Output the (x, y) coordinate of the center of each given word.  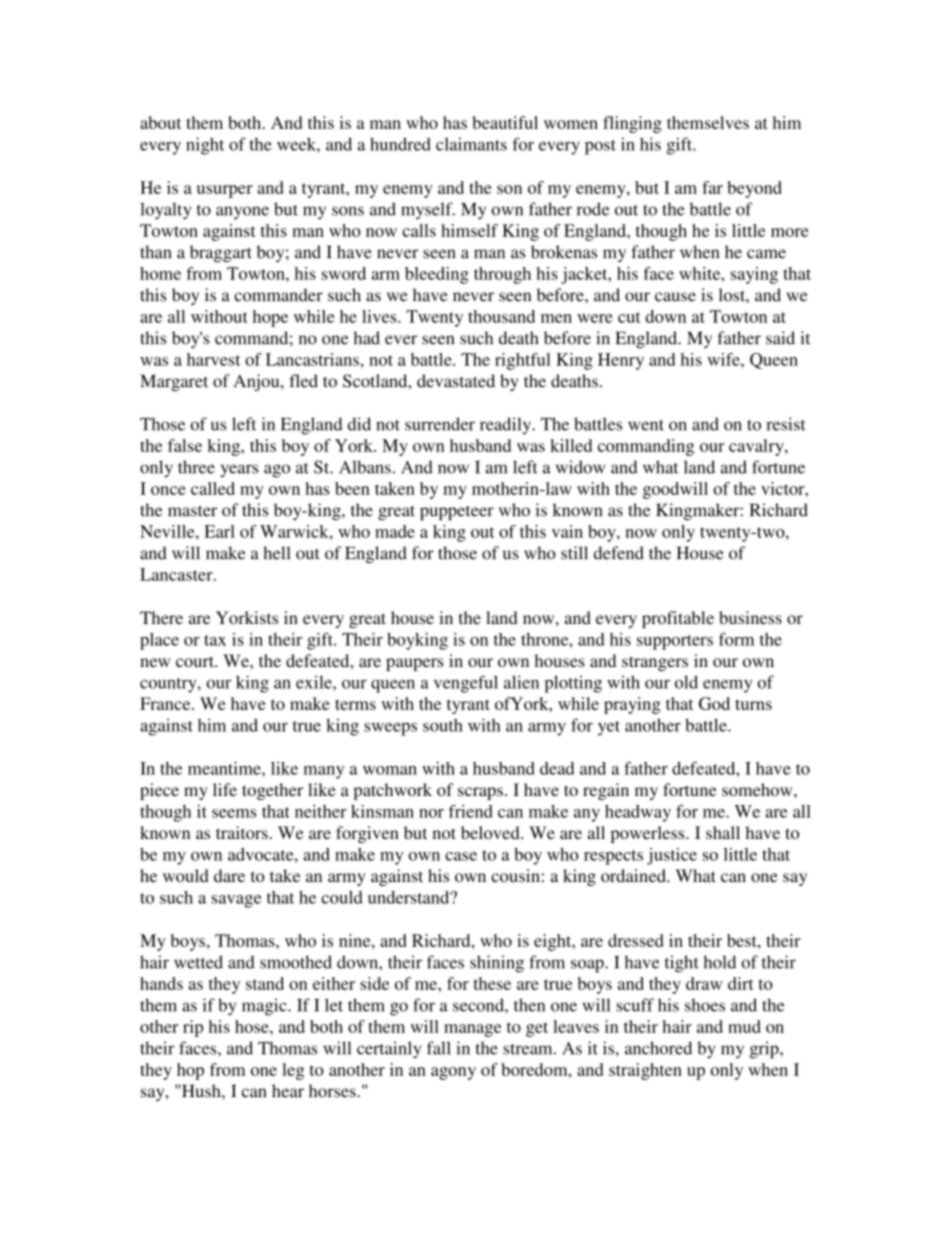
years (239, 471)
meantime (225, 768)
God (714, 703)
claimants (471, 144)
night (205, 146)
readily (507, 426)
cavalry (757, 447)
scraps (480, 793)
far (712, 187)
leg (293, 1071)
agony (453, 1073)
